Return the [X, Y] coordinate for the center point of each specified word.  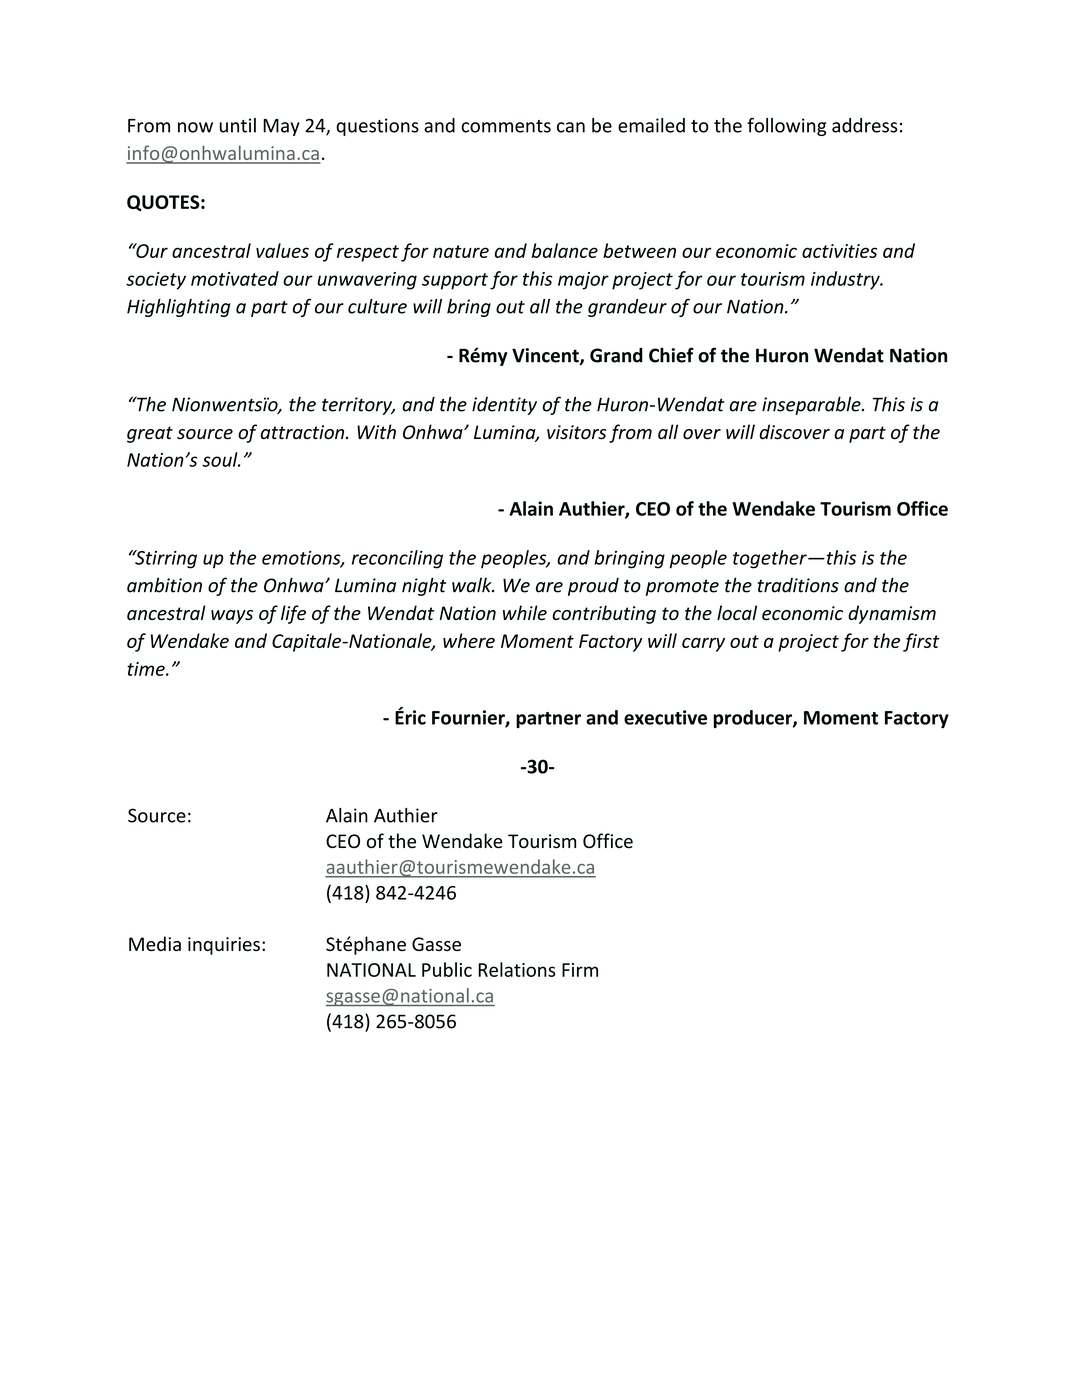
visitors [576, 432]
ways [232, 617]
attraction [304, 432]
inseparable [812, 405]
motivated [235, 278]
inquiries [224, 946]
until [238, 125]
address [865, 125]
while [525, 612]
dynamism [892, 614]
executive [665, 717]
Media [155, 943]
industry [846, 280]
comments [506, 126]
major [583, 281]
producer [754, 719]
